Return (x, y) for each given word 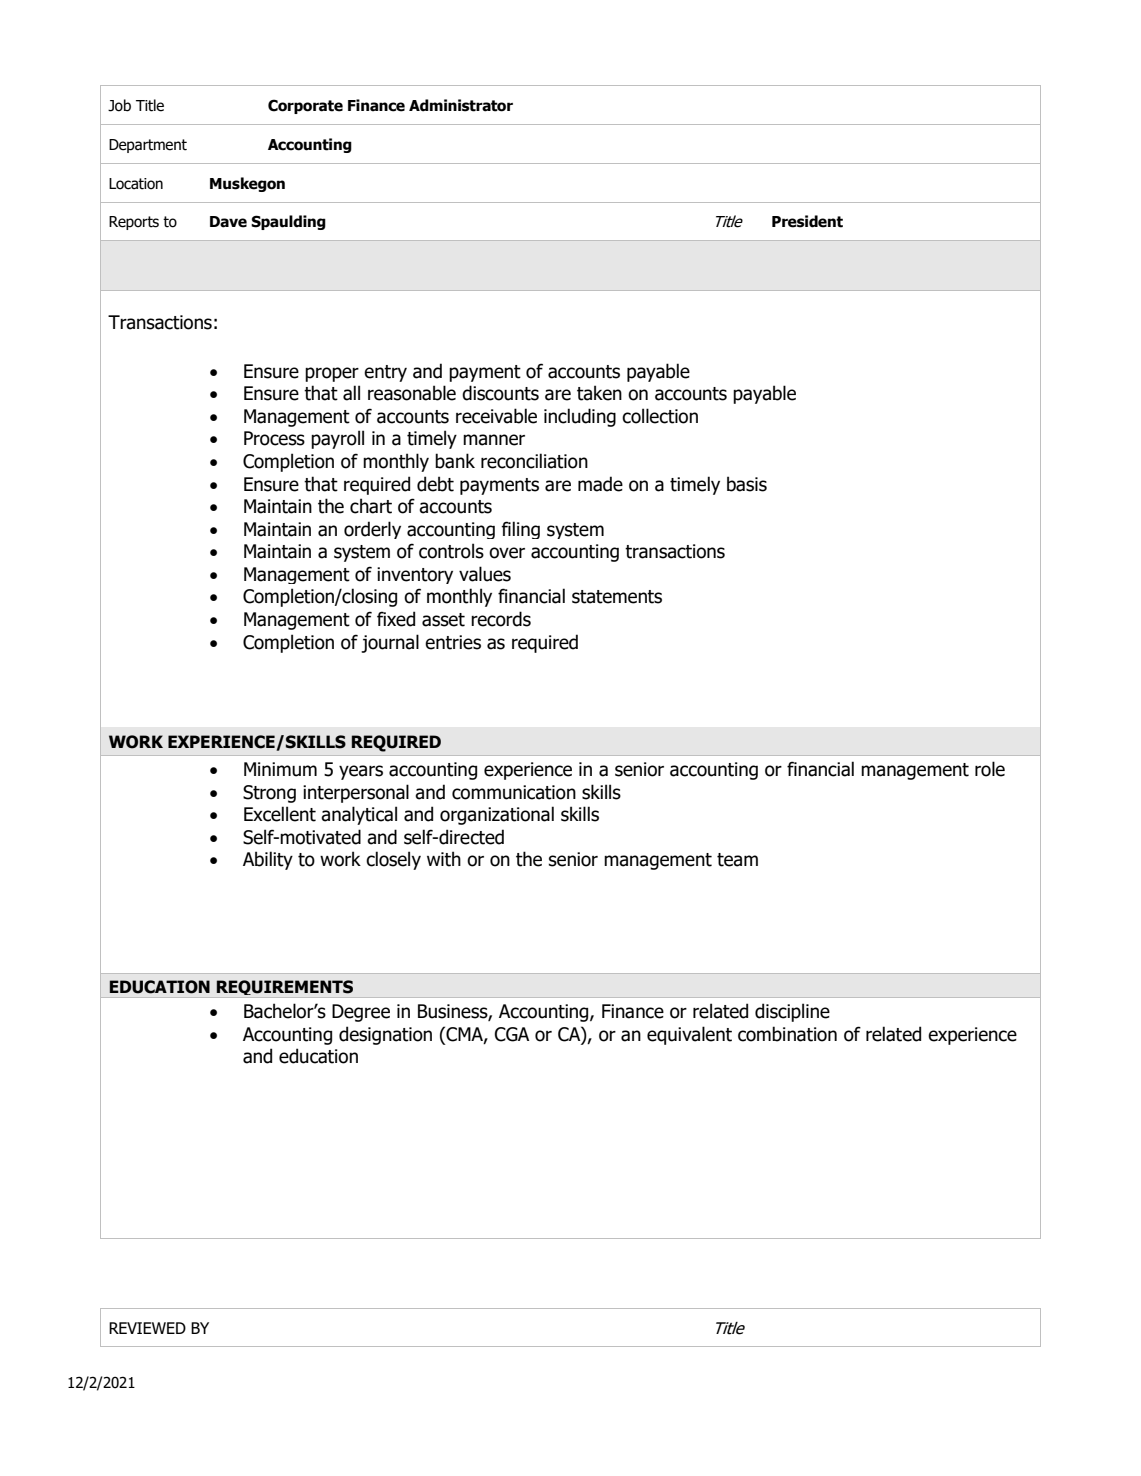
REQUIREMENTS (285, 989)
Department (148, 146)
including (580, 417)
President (807, 221)
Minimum (280, 769)
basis (747, 484)
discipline (792, 1012)
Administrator (461, 105)
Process (274, 438)
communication (514, 792)
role (990, 769)
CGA (512, 1034)
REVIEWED (147, 1328)
